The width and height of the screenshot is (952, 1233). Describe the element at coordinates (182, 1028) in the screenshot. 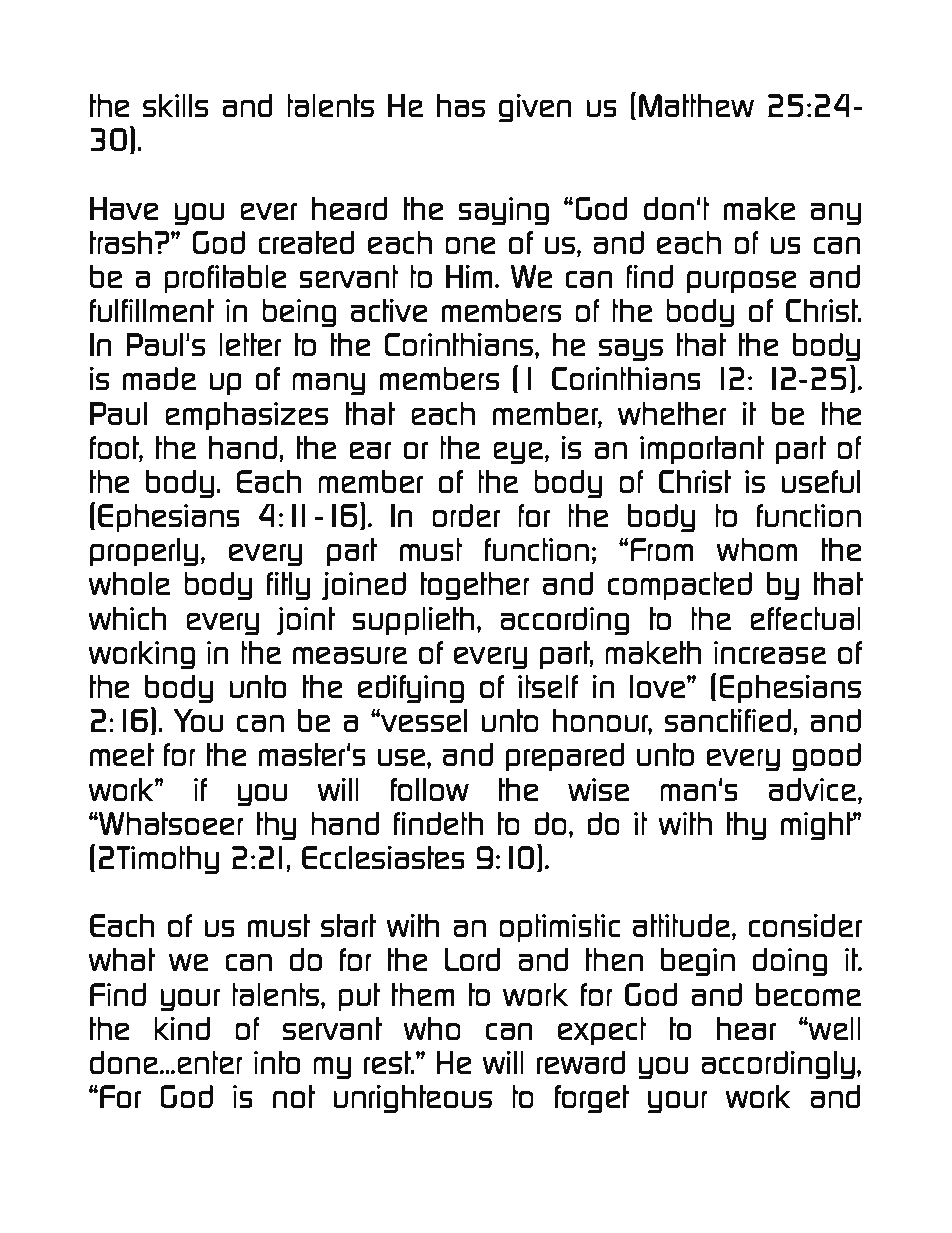

I see `kind` at that location.
